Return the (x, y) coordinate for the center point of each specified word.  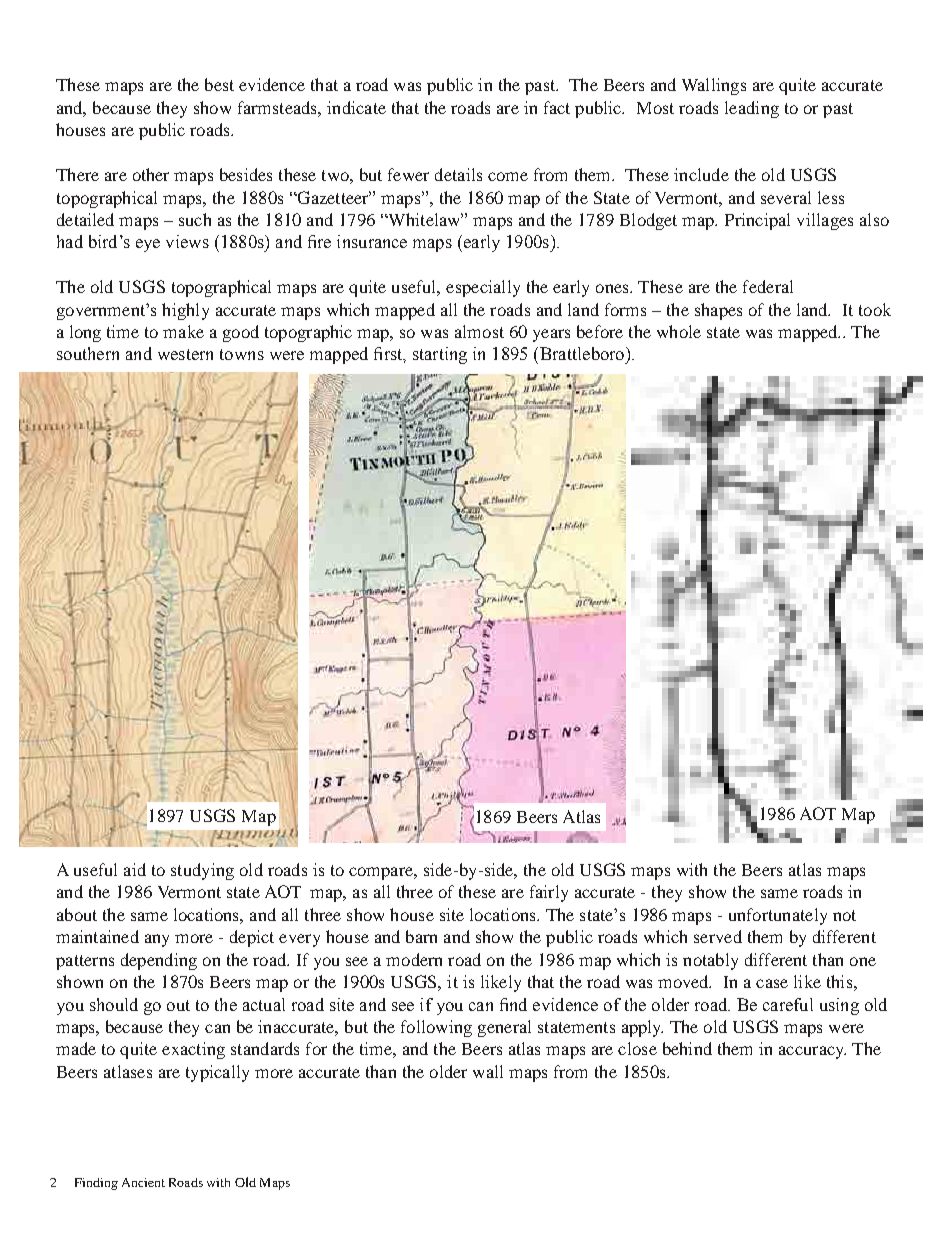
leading (752, 109)
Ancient (143, 1182)
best (219, 84)
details (458, 174)
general (504, 1028)
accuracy (812, 1052)
